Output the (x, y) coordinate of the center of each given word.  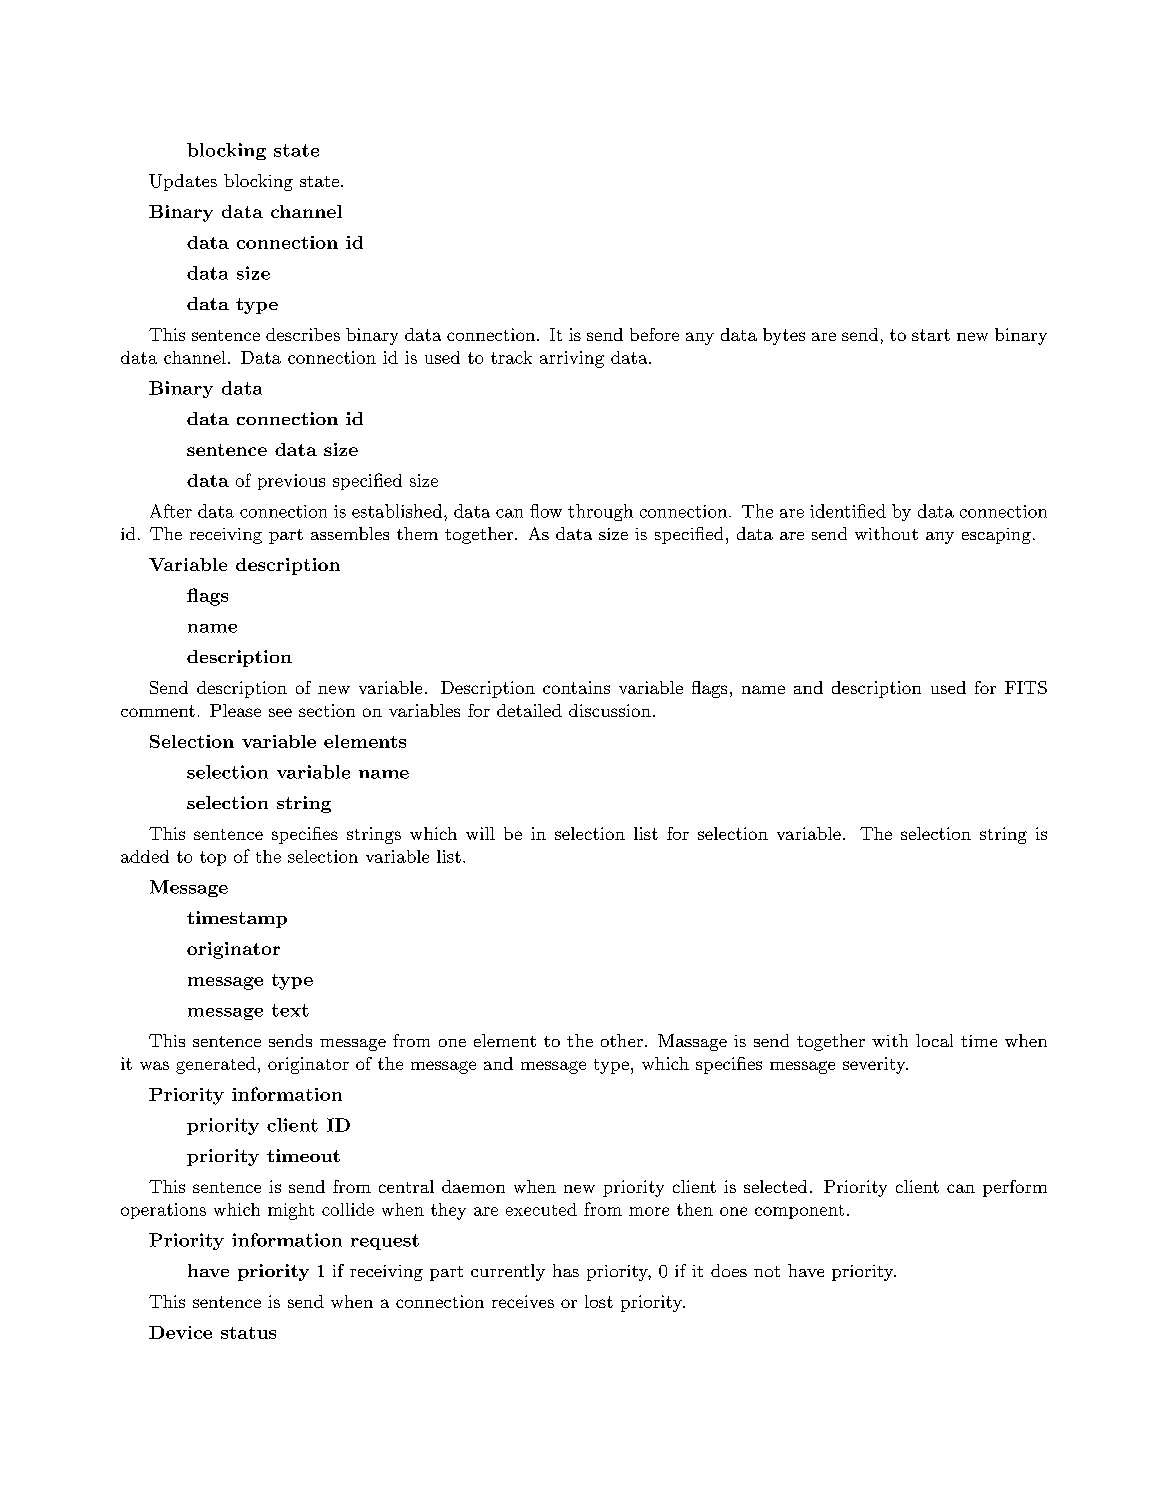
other (622, 1040)
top (213, 858)
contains (576, 687)
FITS (1026, 687)
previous (291, 482)
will (480, 833)
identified (848, 511)
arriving (572, 359)
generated (216, 1065)
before (654, 334)
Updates (183, 182)
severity (875, 1065)
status (248, 1333)
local (934, 1040)
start (931, 335)
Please (235, 710)
